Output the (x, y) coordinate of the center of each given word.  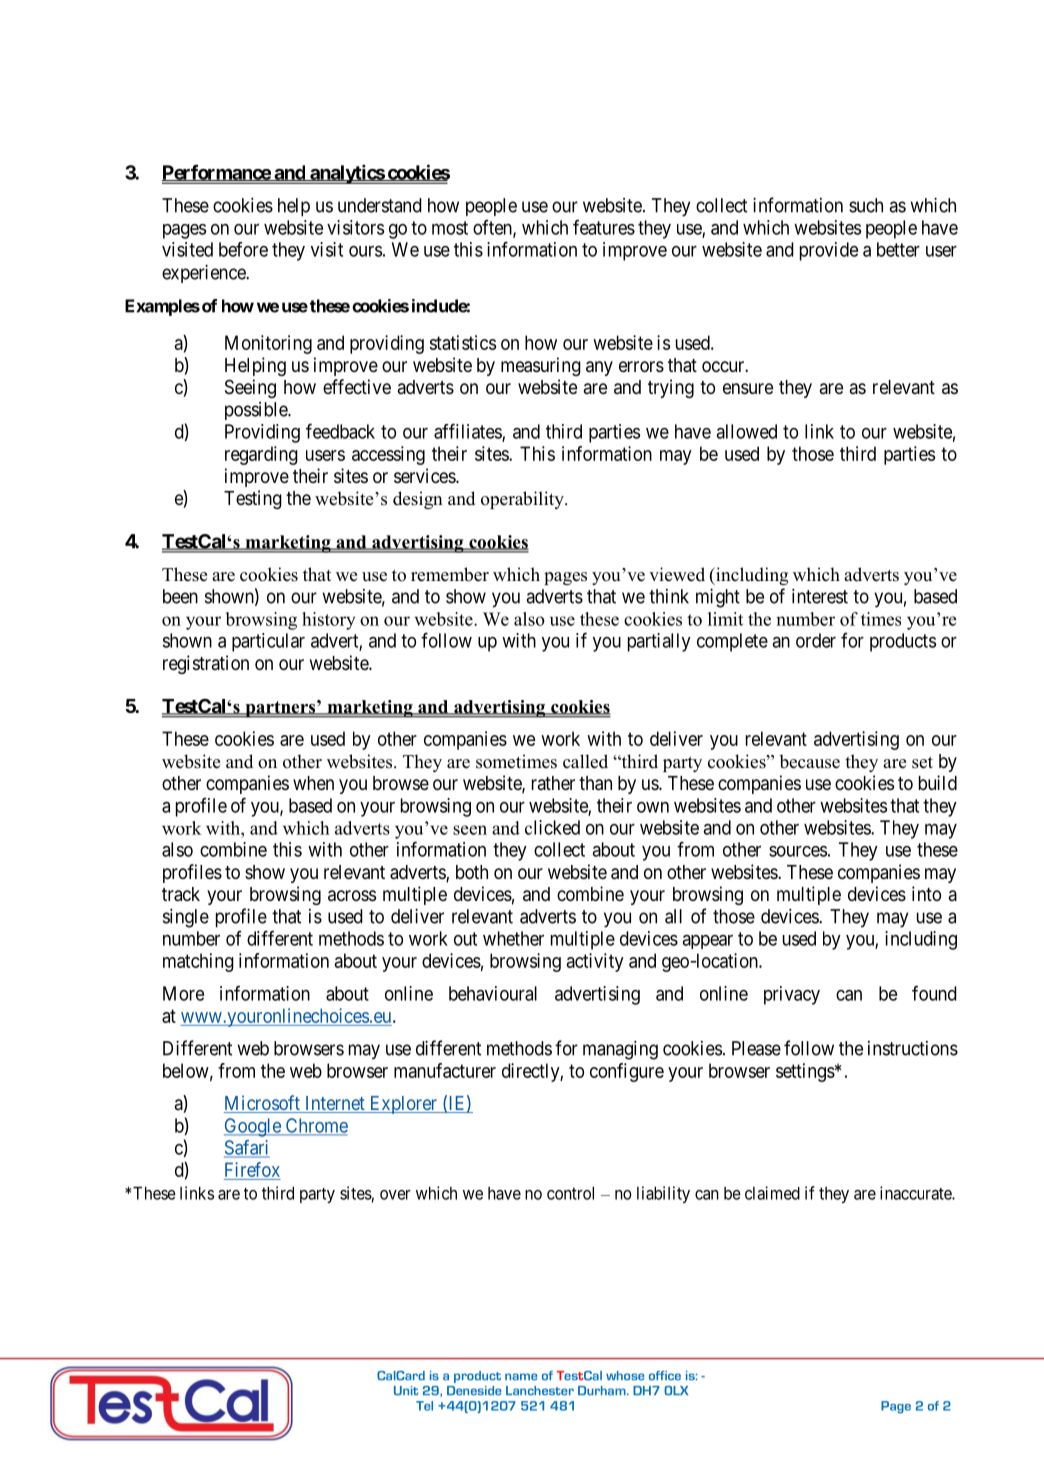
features (604, 227)
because (809, 761)
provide (829, 251)
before (243, 249)
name (521, 1376)
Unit (406, 1391)
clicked (552, 827)
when (313, 783)
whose (625, 1376)
